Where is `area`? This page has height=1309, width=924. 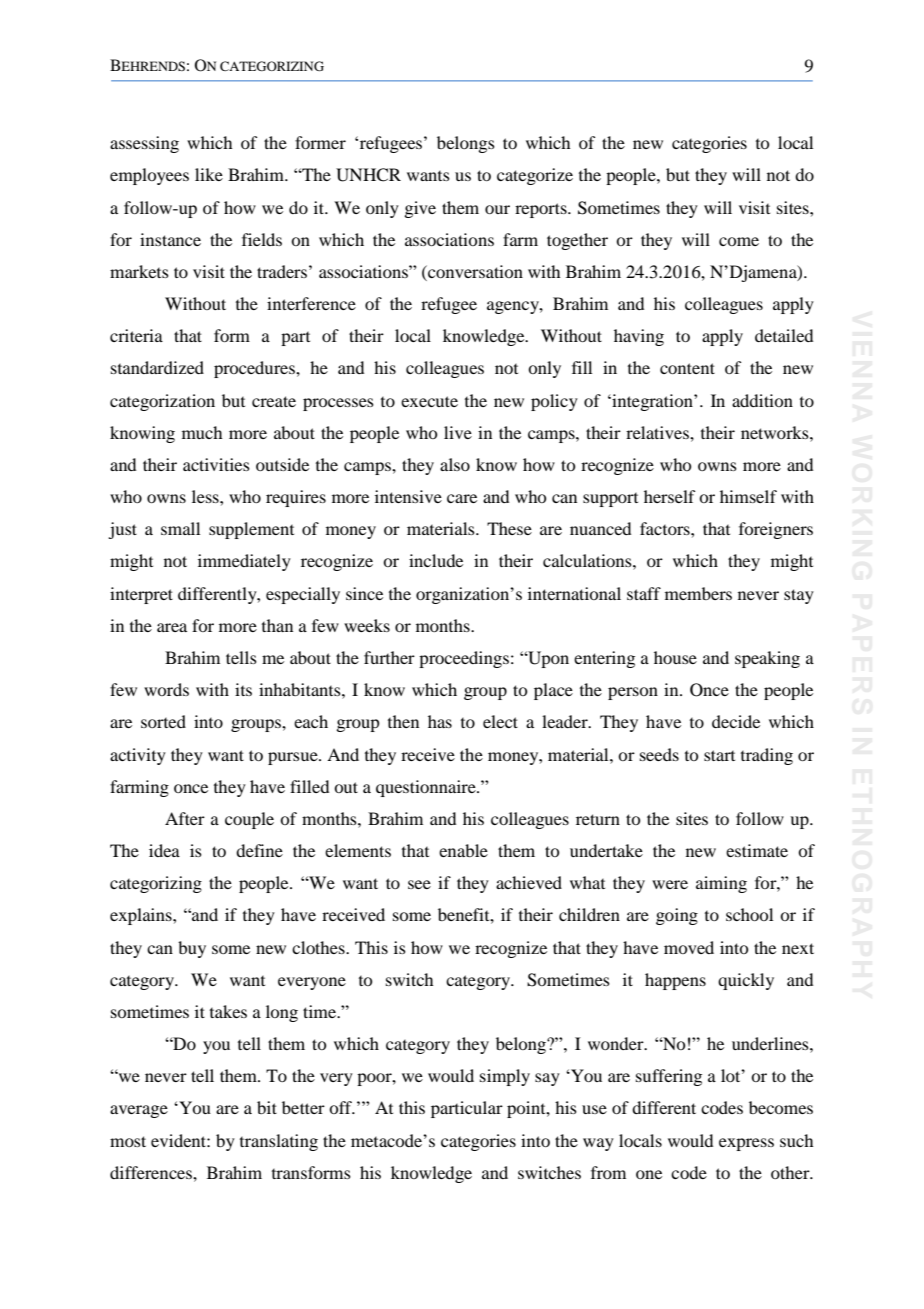
area is located at coordinates (172, 627).
